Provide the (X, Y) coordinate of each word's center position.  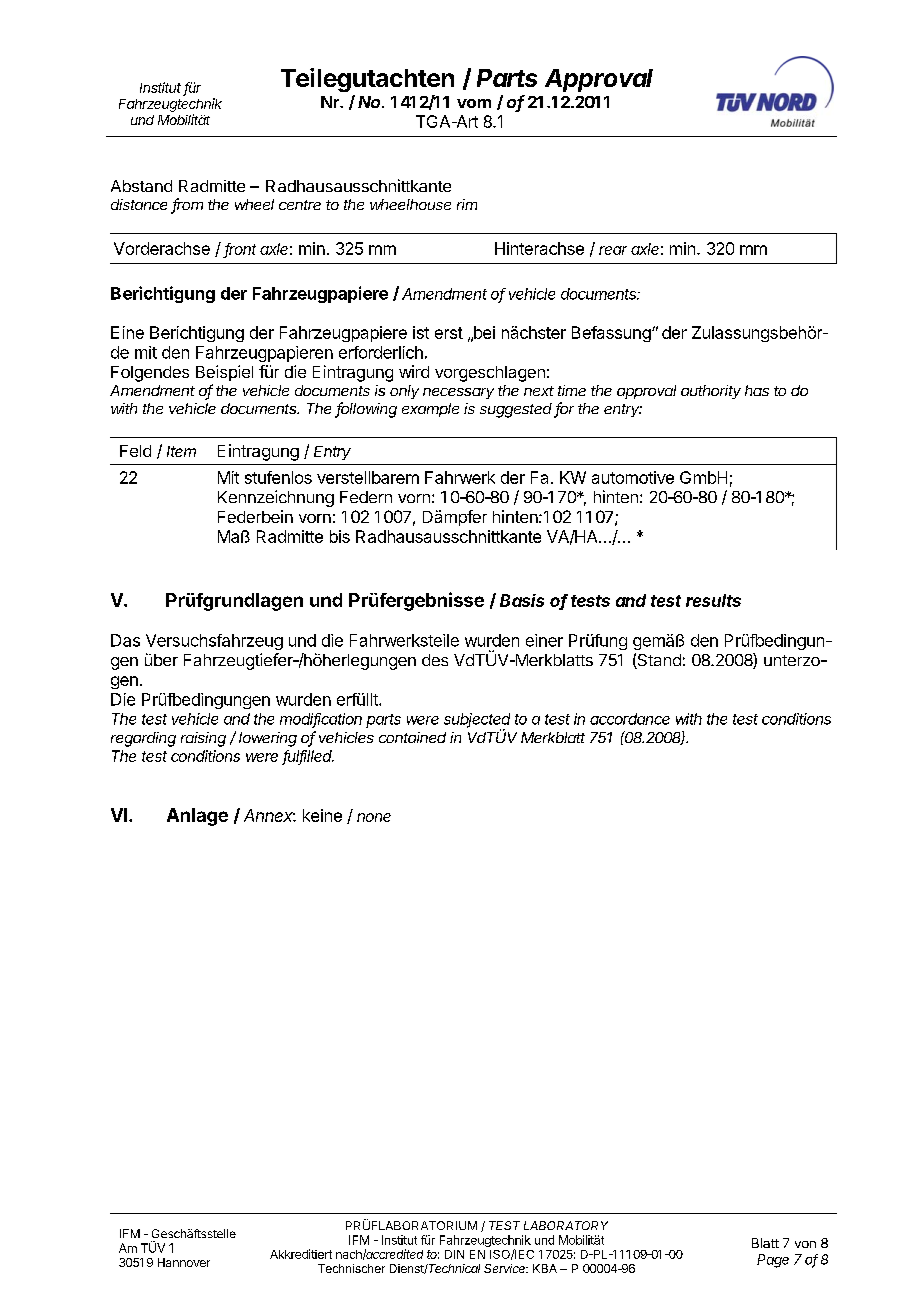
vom (474, 103)
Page (773, 1261)
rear (613, 250)
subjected (477, 721)
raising (203, 739)
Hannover (184, 1262)
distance (139, 204)
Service (506, 1268)
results (713, 600)
